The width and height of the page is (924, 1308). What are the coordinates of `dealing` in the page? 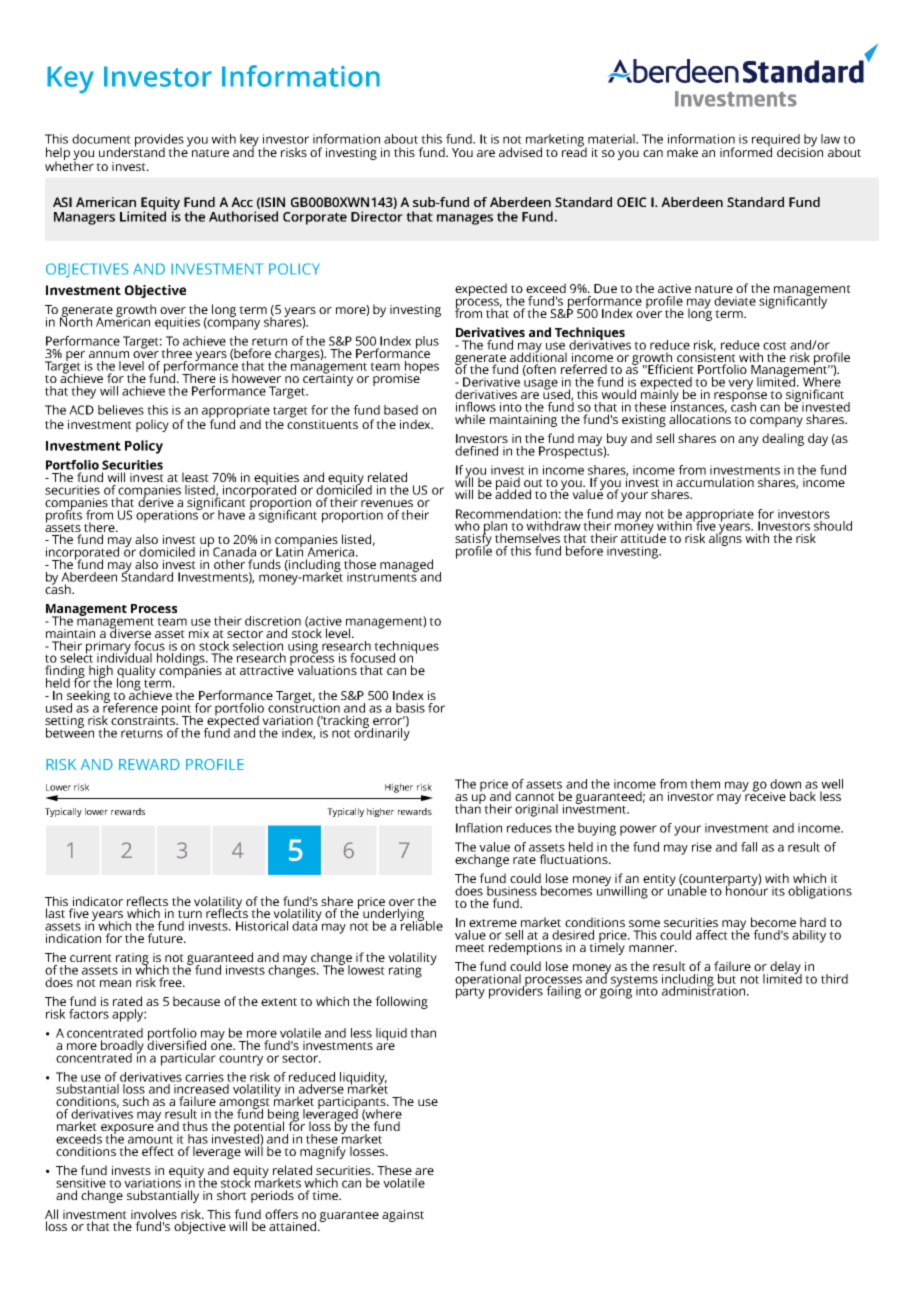 It's located at (783, 439).
